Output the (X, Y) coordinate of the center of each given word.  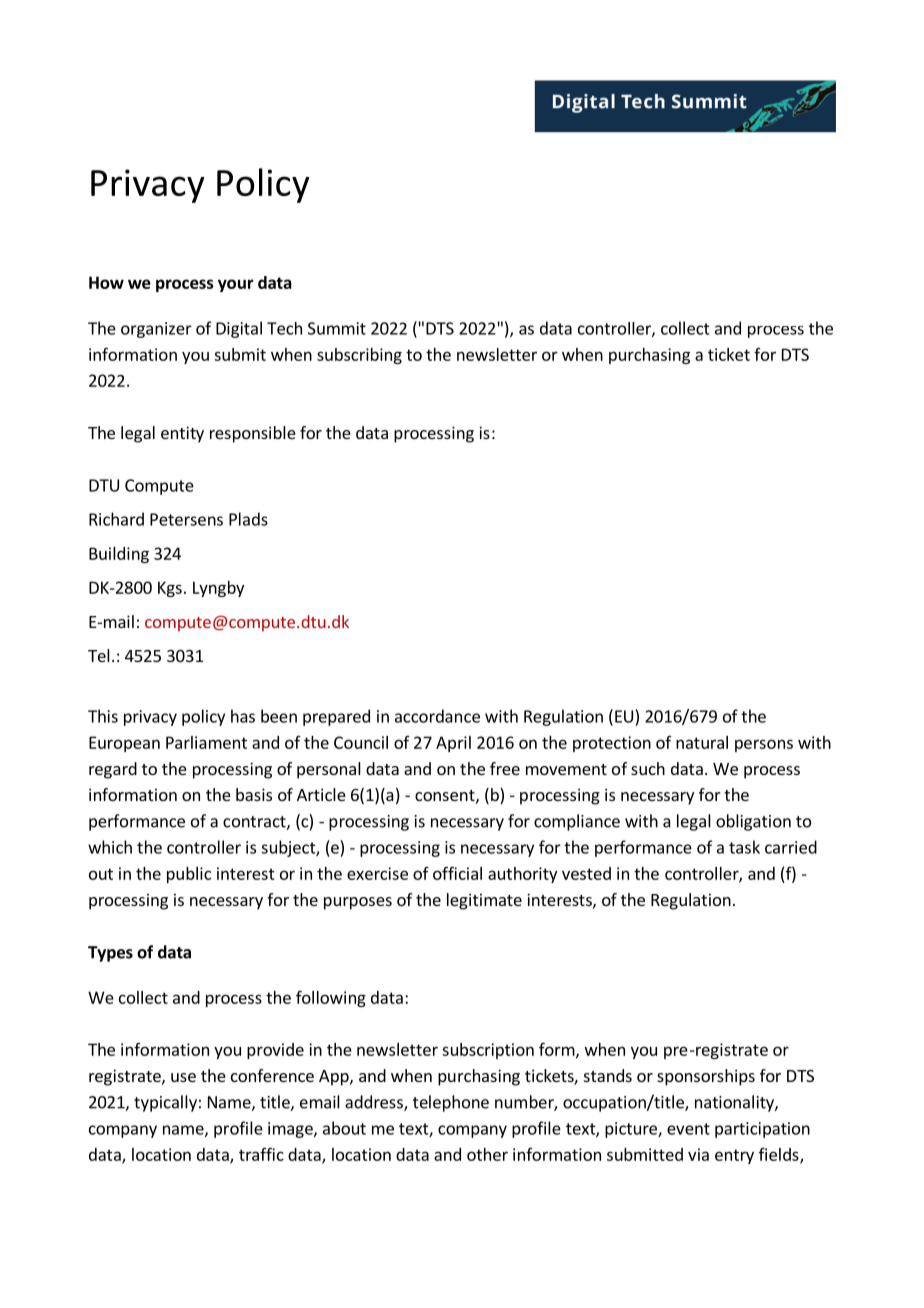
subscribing (359, 356)
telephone (451, 1103)
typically (165, 1103)
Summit (337, 328)
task (744, 847)
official (457, 873)
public (189, 875)
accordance (437, 716)
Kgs (170, 589)
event (688, 1129)
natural (702, 742)
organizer (156, 330)
